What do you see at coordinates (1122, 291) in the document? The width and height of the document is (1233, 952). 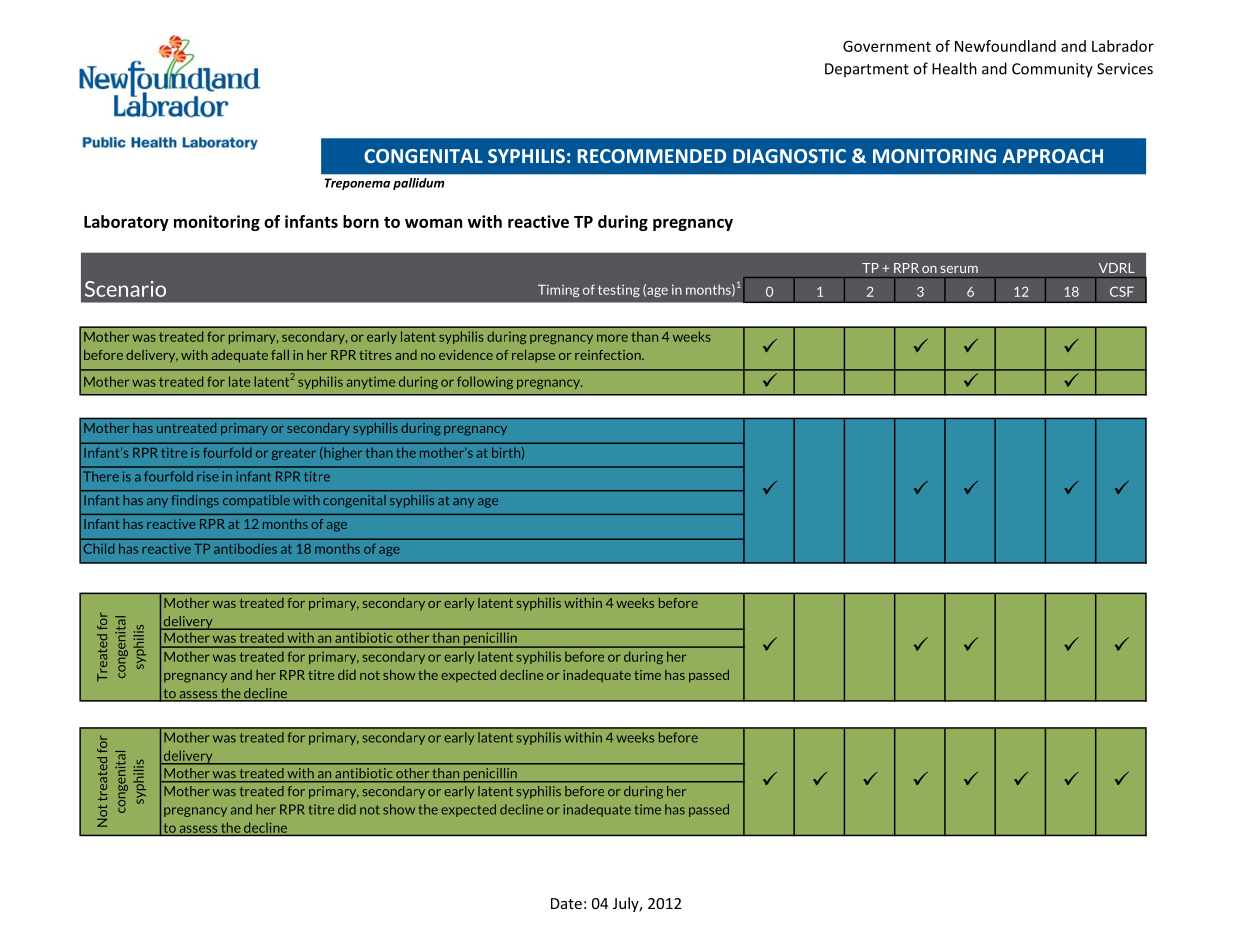 I see `CSF` at bounding box center [1122, 291].
